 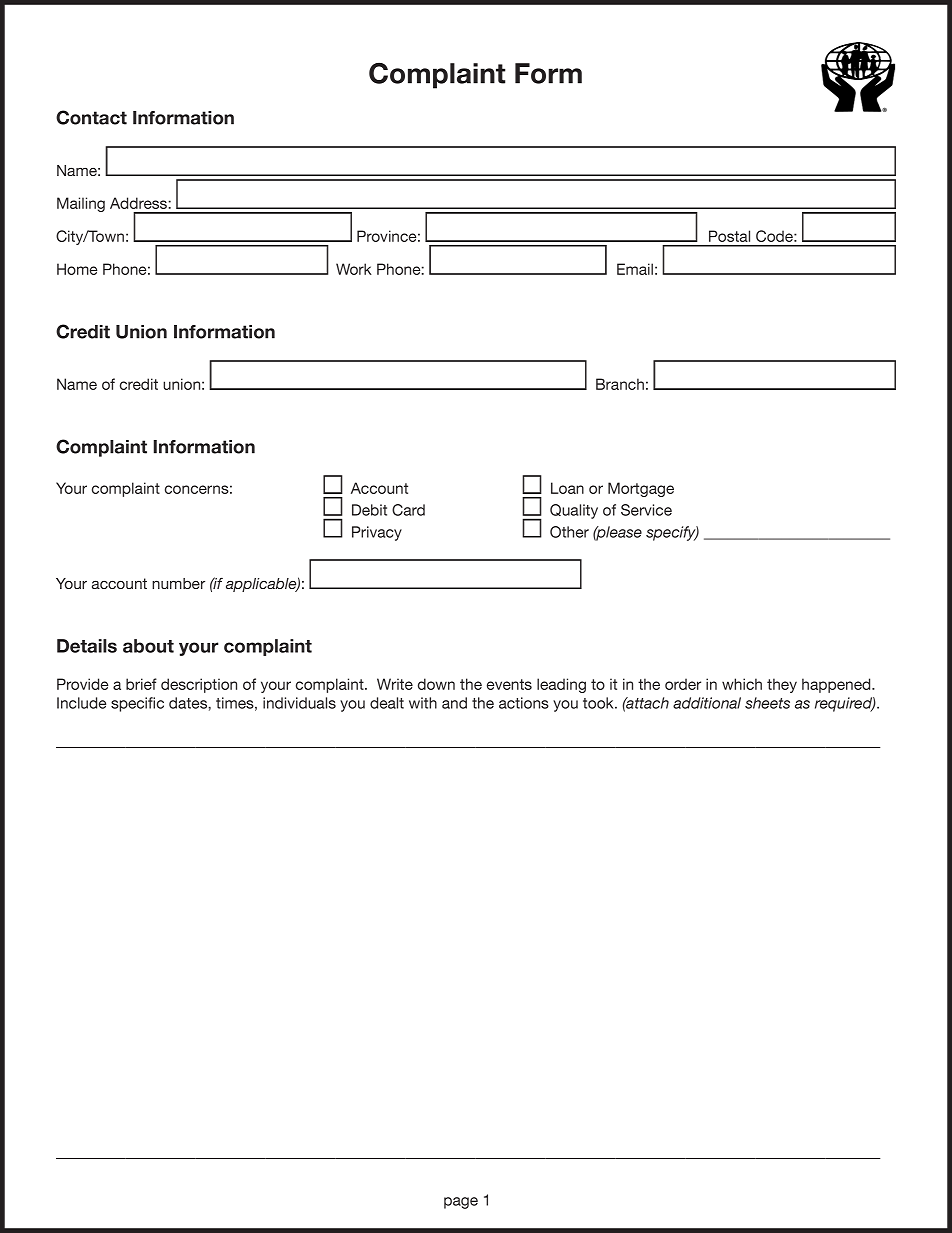 I want to click on and, so click(x=454, y=703).
